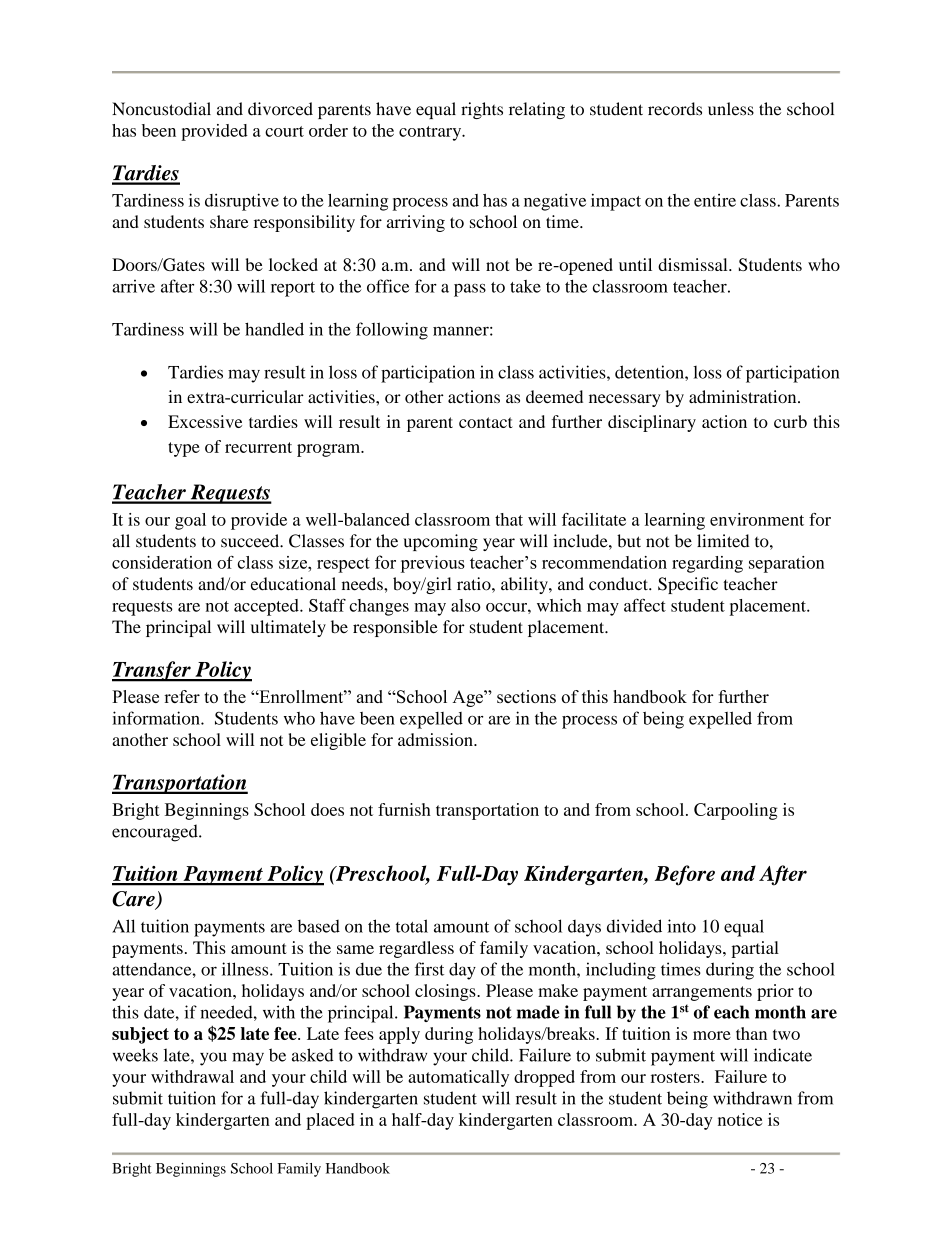 Image resolution: width=952 pixels, height=1233 pixels. I want to click on Noncustodial, so click(161, 109).
